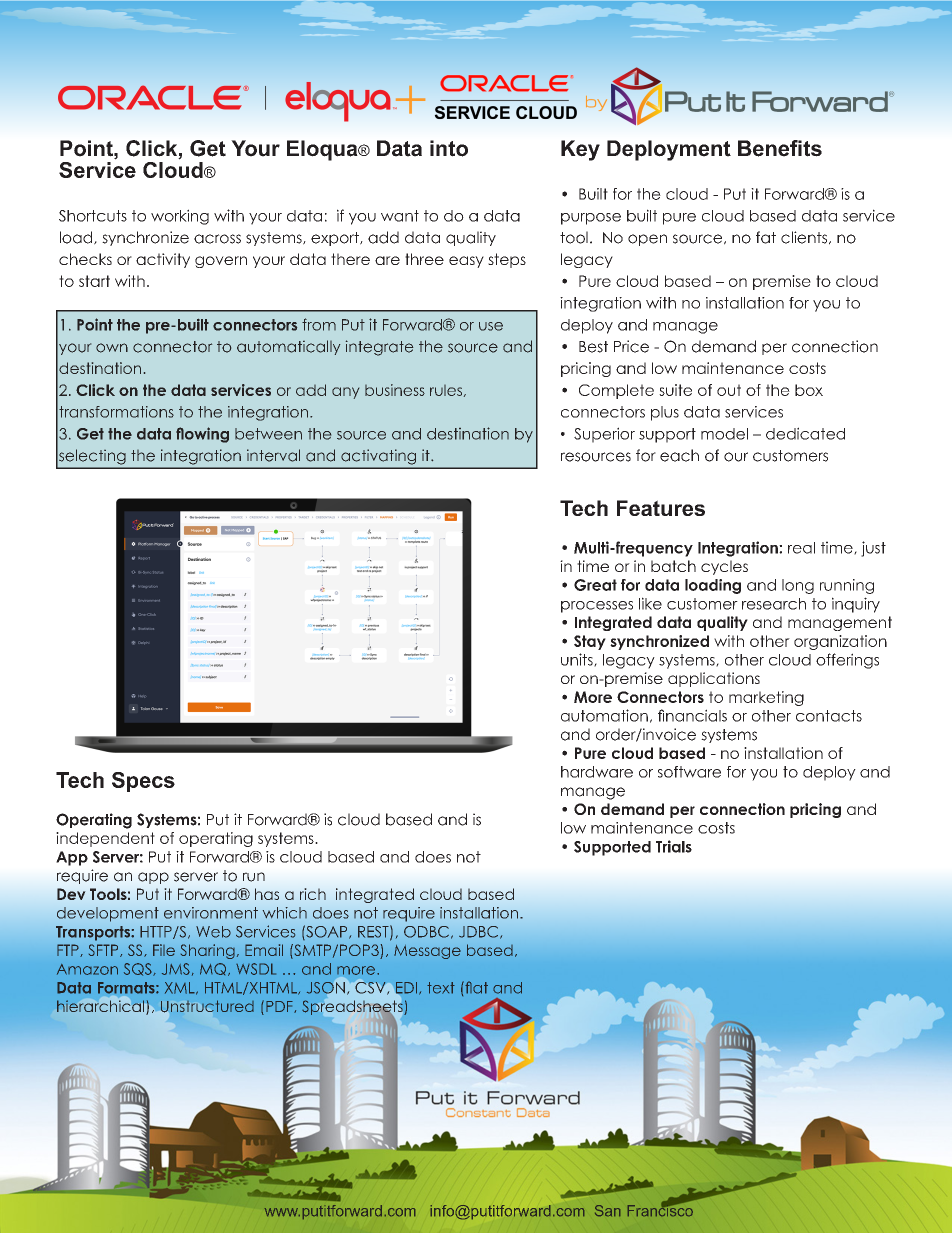  I want to click on units, so click(578, 660).
